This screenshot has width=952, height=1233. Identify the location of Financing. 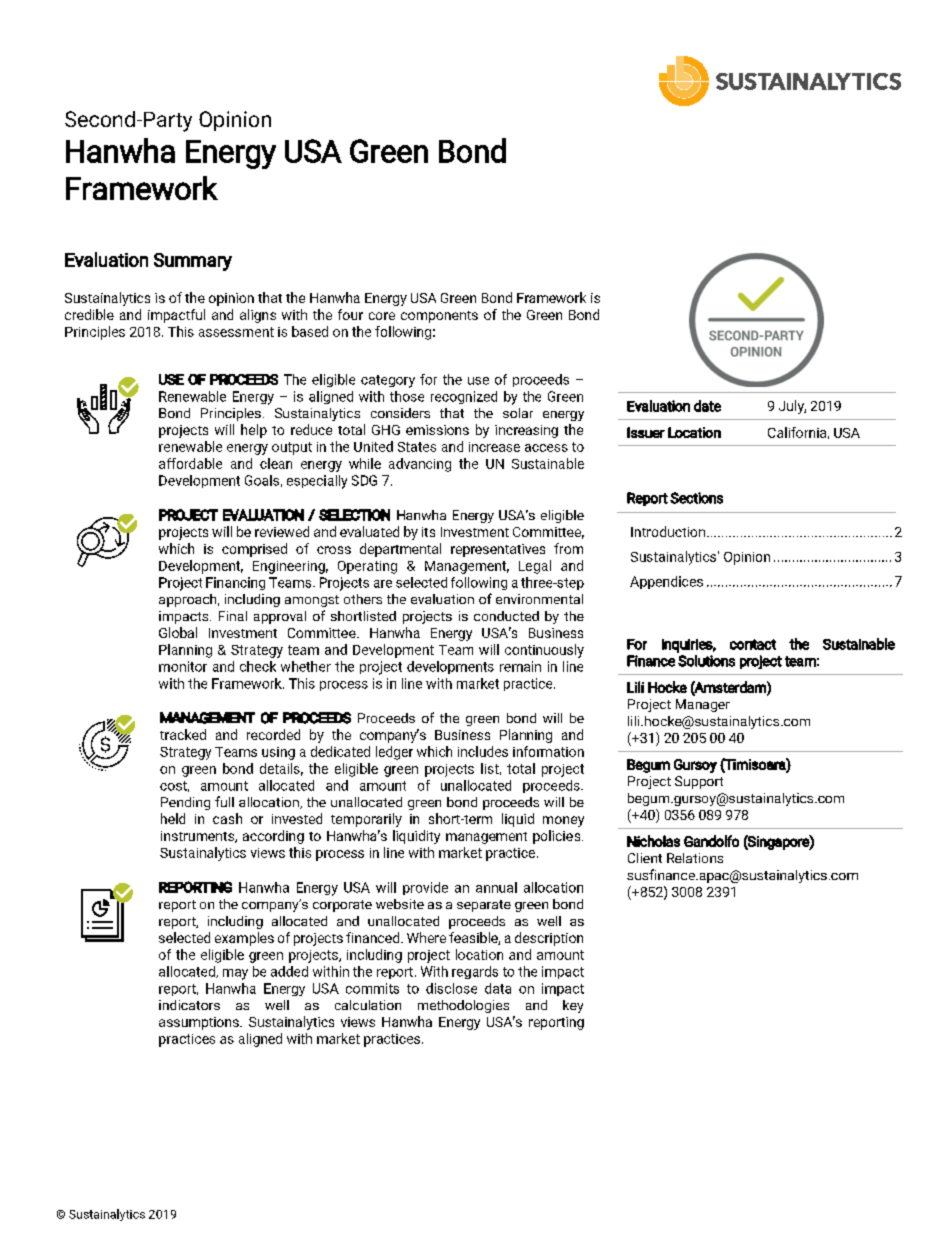
(235, 583).
